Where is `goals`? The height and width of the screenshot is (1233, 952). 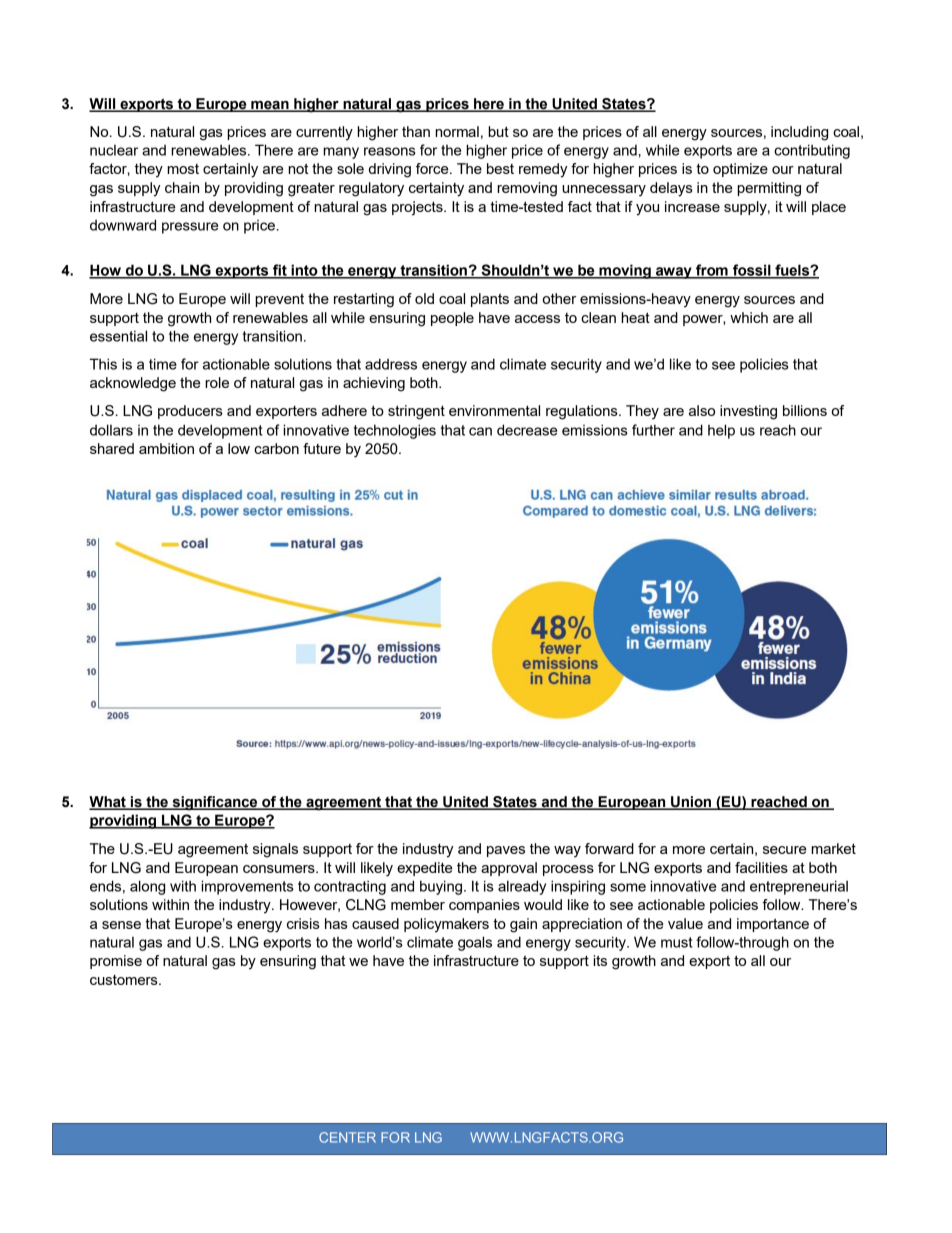
goals is located at coordinates (475, 943).
